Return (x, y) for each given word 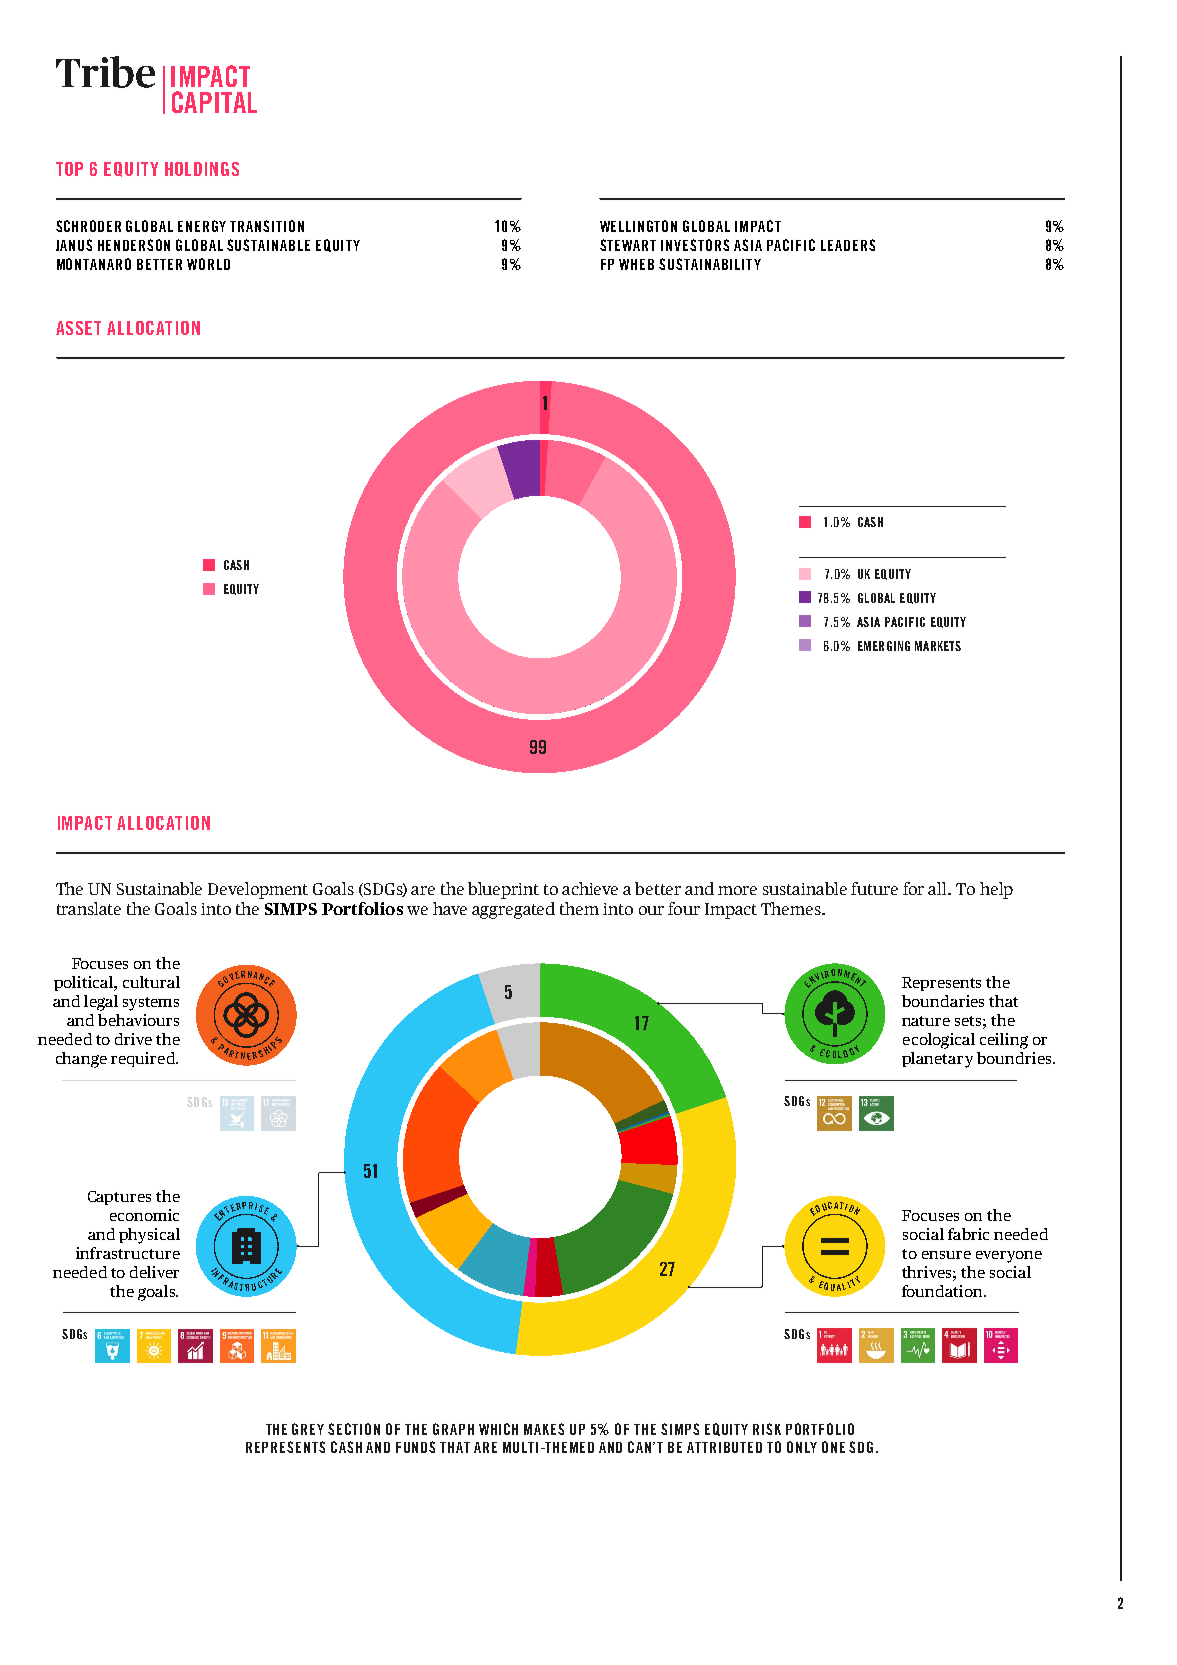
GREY (308, 1429)
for (913, 888)
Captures (119, 1198)
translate (89, 908)
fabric (968, 1234)
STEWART (628, 245)
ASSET (78, 328)
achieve (590, 888)
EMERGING (884, 646)
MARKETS (938, 646)
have (450, 908)
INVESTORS (695, 245)
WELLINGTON (638, 226)
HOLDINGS (202, 169)
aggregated (513, 910)
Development (258, 890)
